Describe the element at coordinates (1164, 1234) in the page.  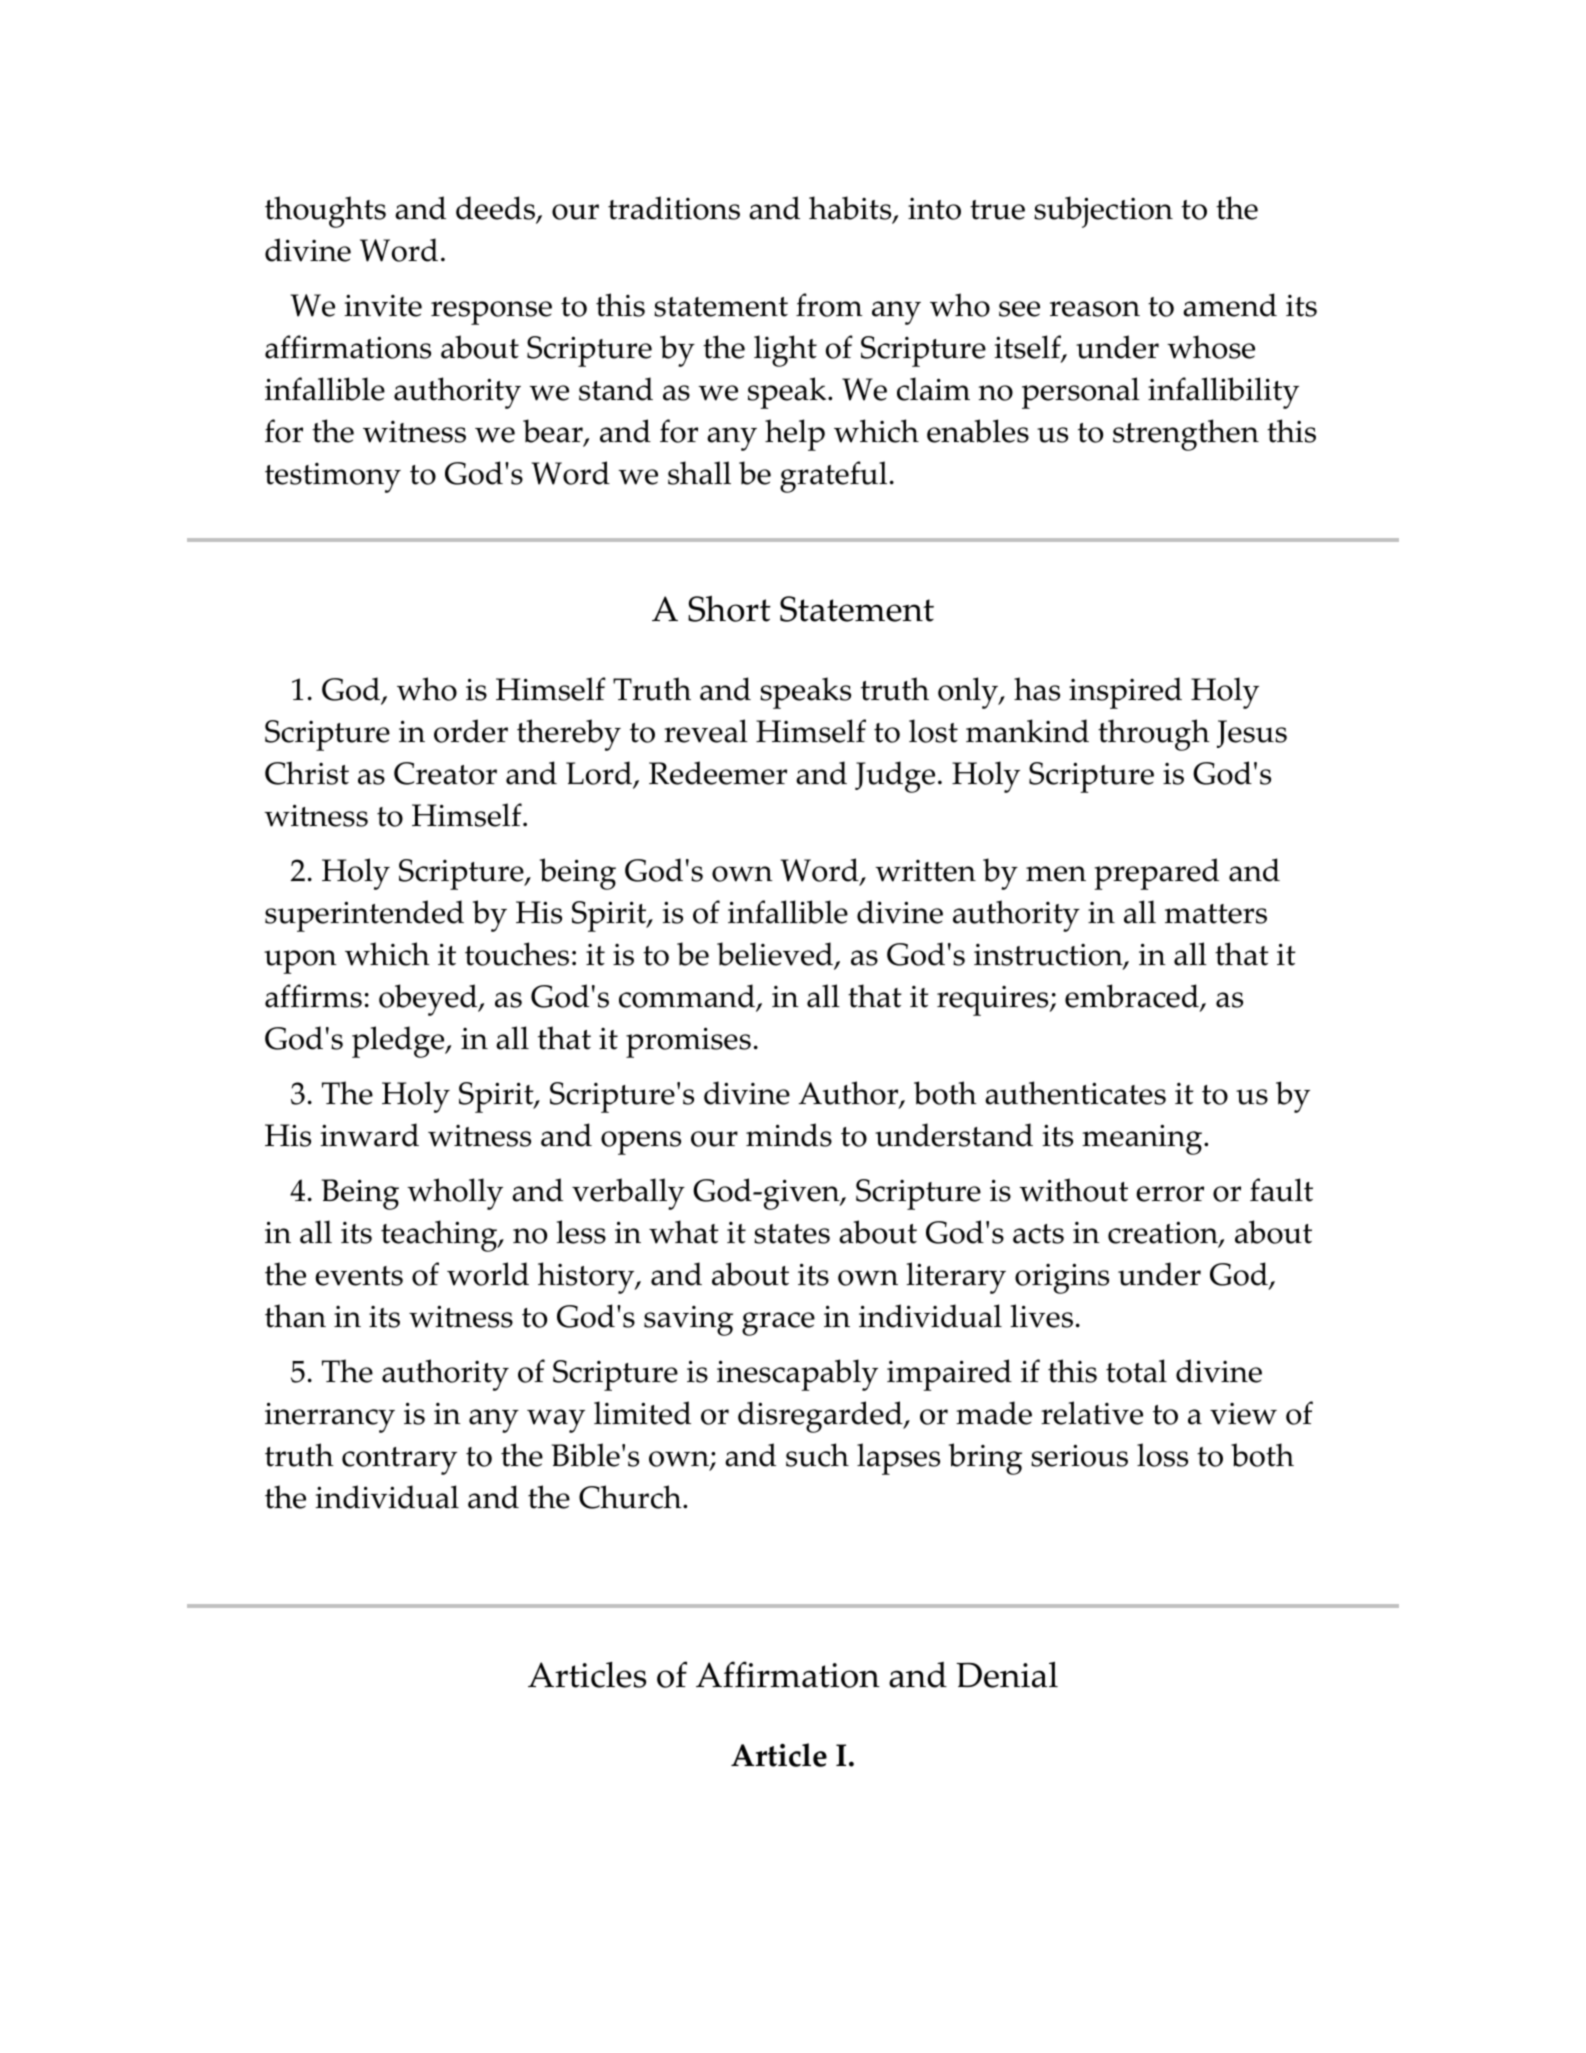
I see `creation` at that location.
